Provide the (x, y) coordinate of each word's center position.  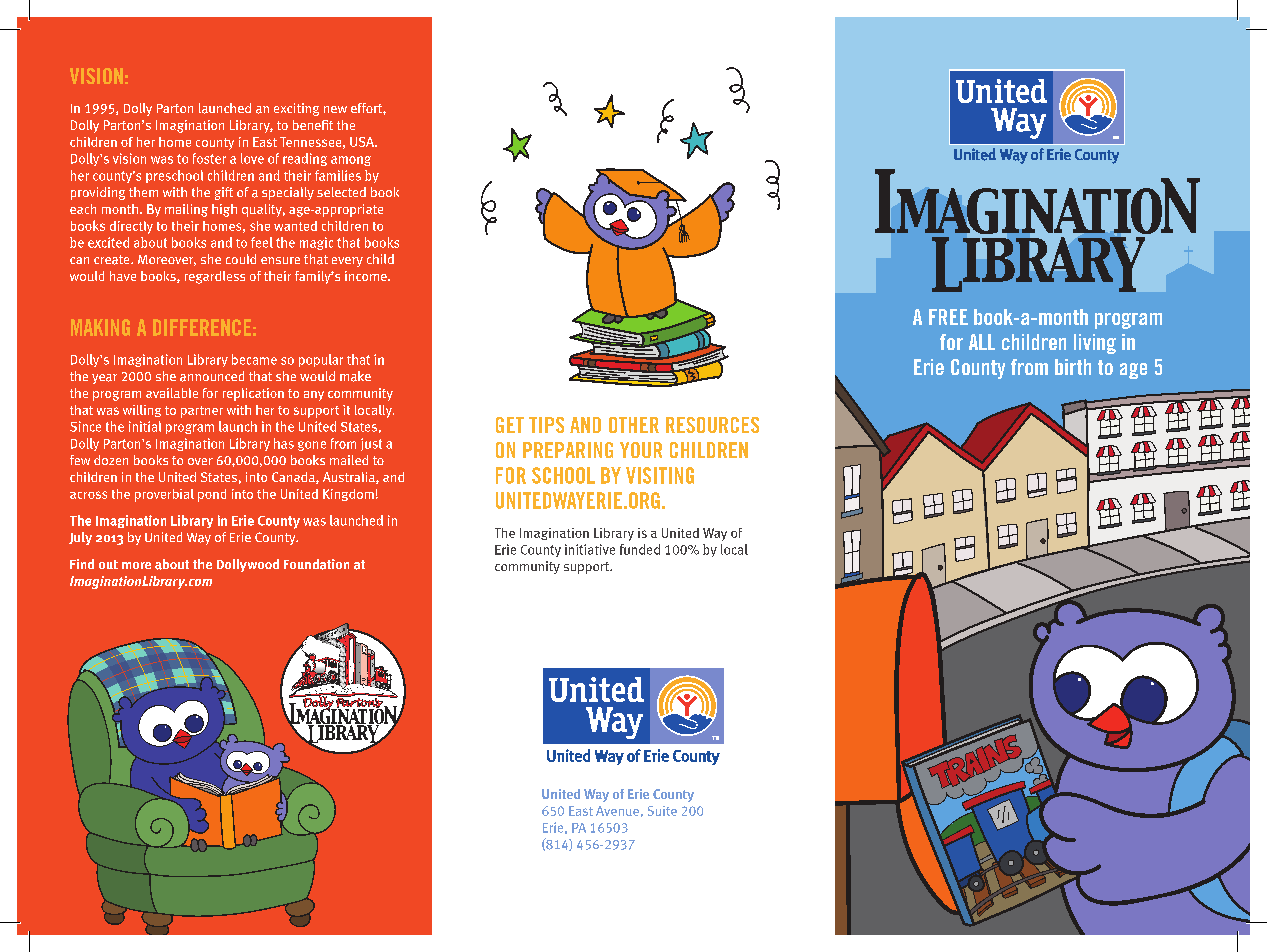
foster (209, 158)
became (254, 359)
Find (82, 564)
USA (363, 142)
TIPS (546, 425)
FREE (948, 317)
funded (640, 549)
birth (1073, 367)
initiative (590, 549)
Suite (662, 811)
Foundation (316, 564)
